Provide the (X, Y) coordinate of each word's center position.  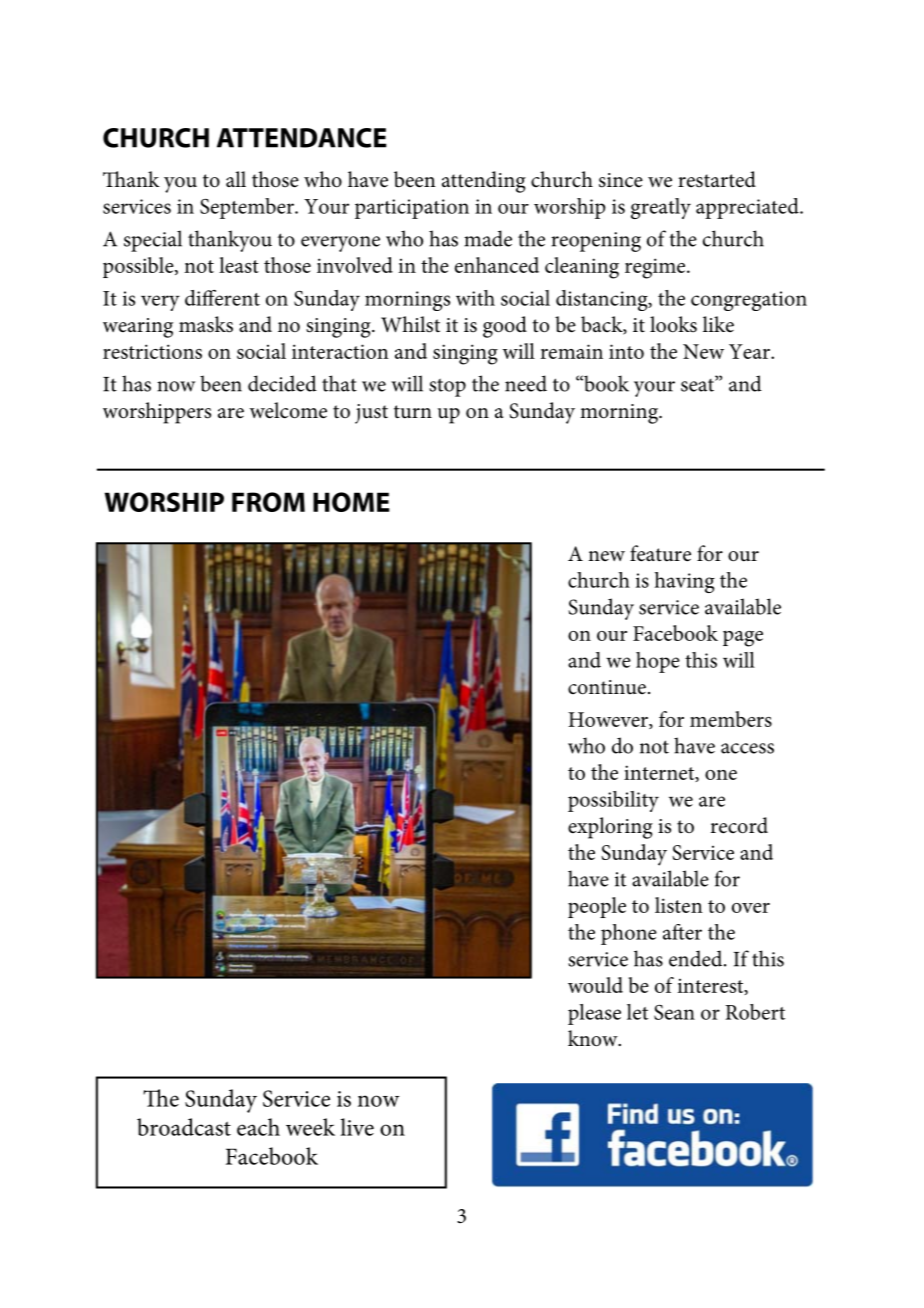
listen (679, 905)
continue (607, 687)
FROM (268, 502)
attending (484, 182)
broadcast (184, 1127)
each (258, 1127)
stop (447, 387)
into (626, 351)
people (597, 907)
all (236, 179)
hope (658, 662)
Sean (674, 1012)
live (357, 1127)
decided (282, 383)
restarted (717, 179)
